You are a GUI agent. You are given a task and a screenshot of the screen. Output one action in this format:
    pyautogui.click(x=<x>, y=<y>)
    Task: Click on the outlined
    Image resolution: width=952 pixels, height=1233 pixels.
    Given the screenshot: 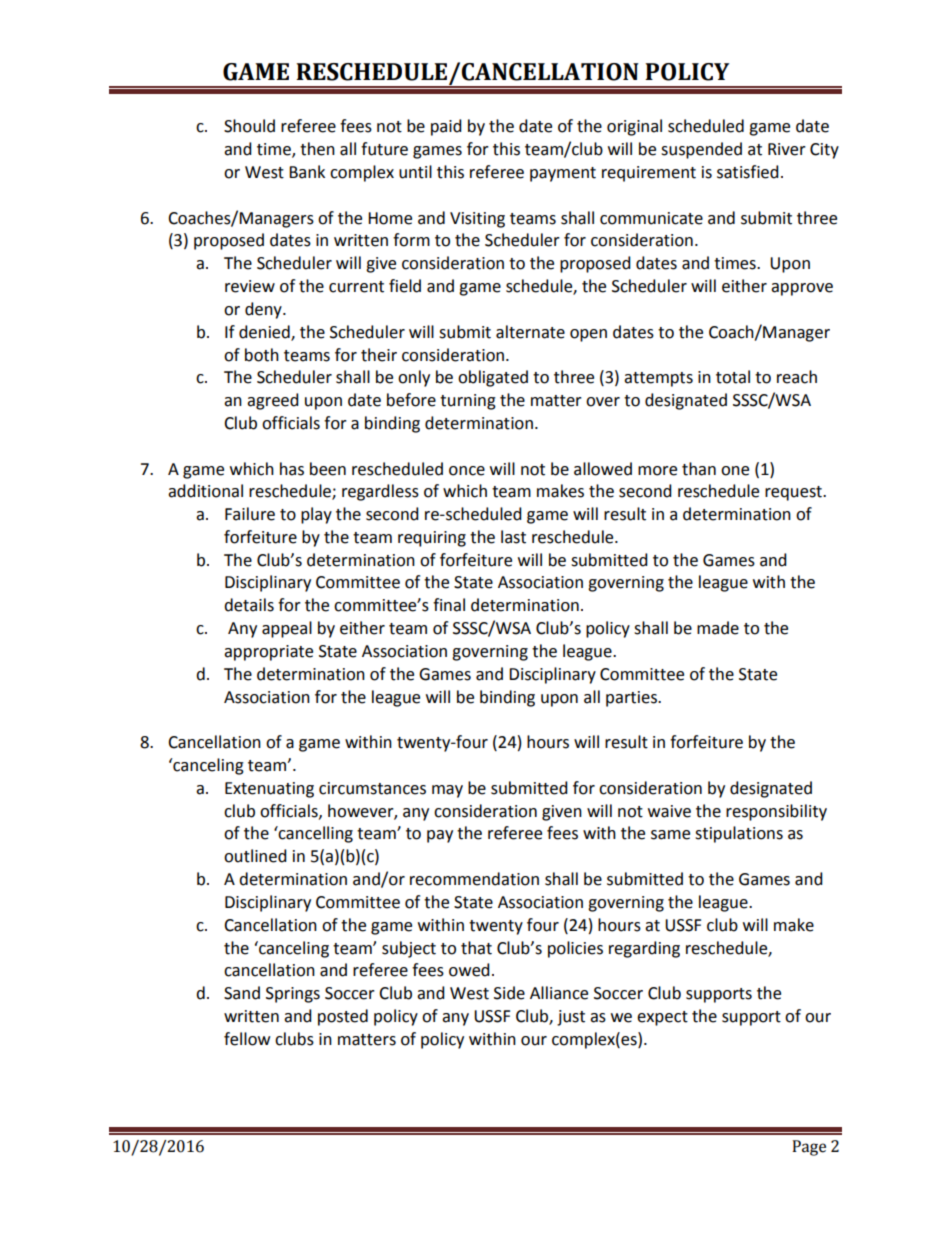 What is the action you would take?
    pyautogui.click(x=255, y=856)
